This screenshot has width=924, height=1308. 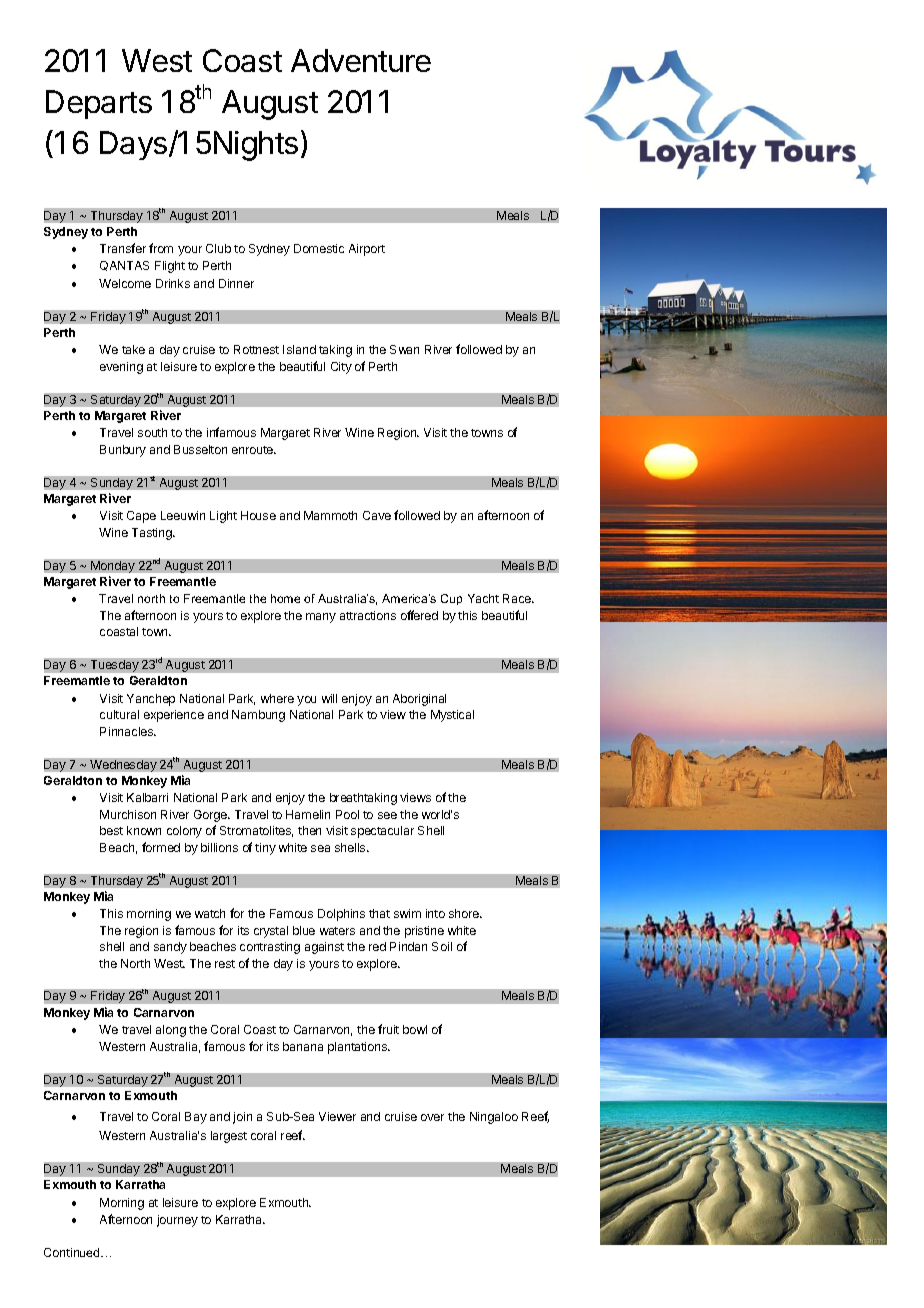 What do you see at coordinates (451, 599) in the screenshot?
I see `Cup` at bounding box center [451, 599].
